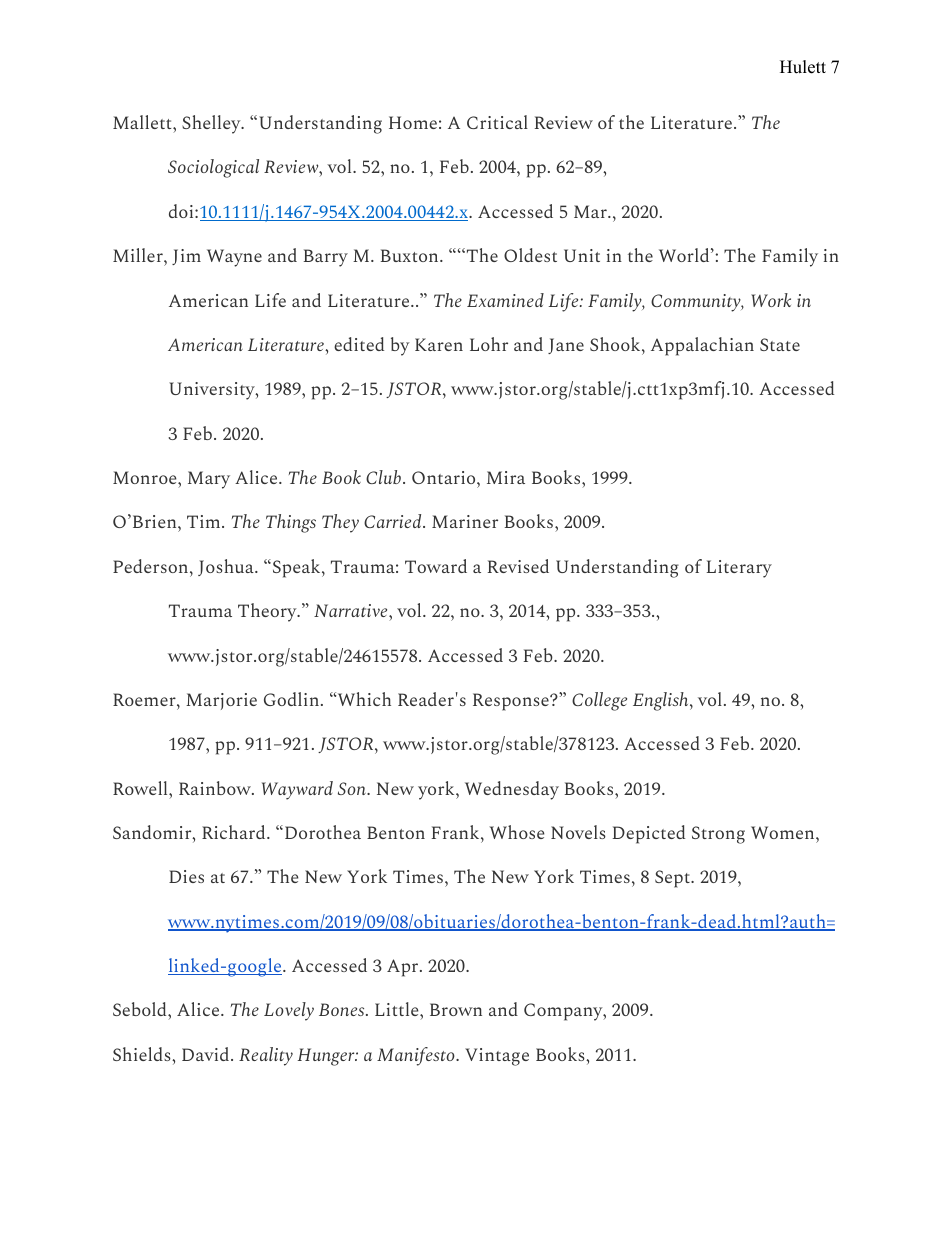 Image resolution: width=952 pixels, height=1233 pixels. Describe the element at coordinates (497, 122) in the image. I see `Critical` at that location.
